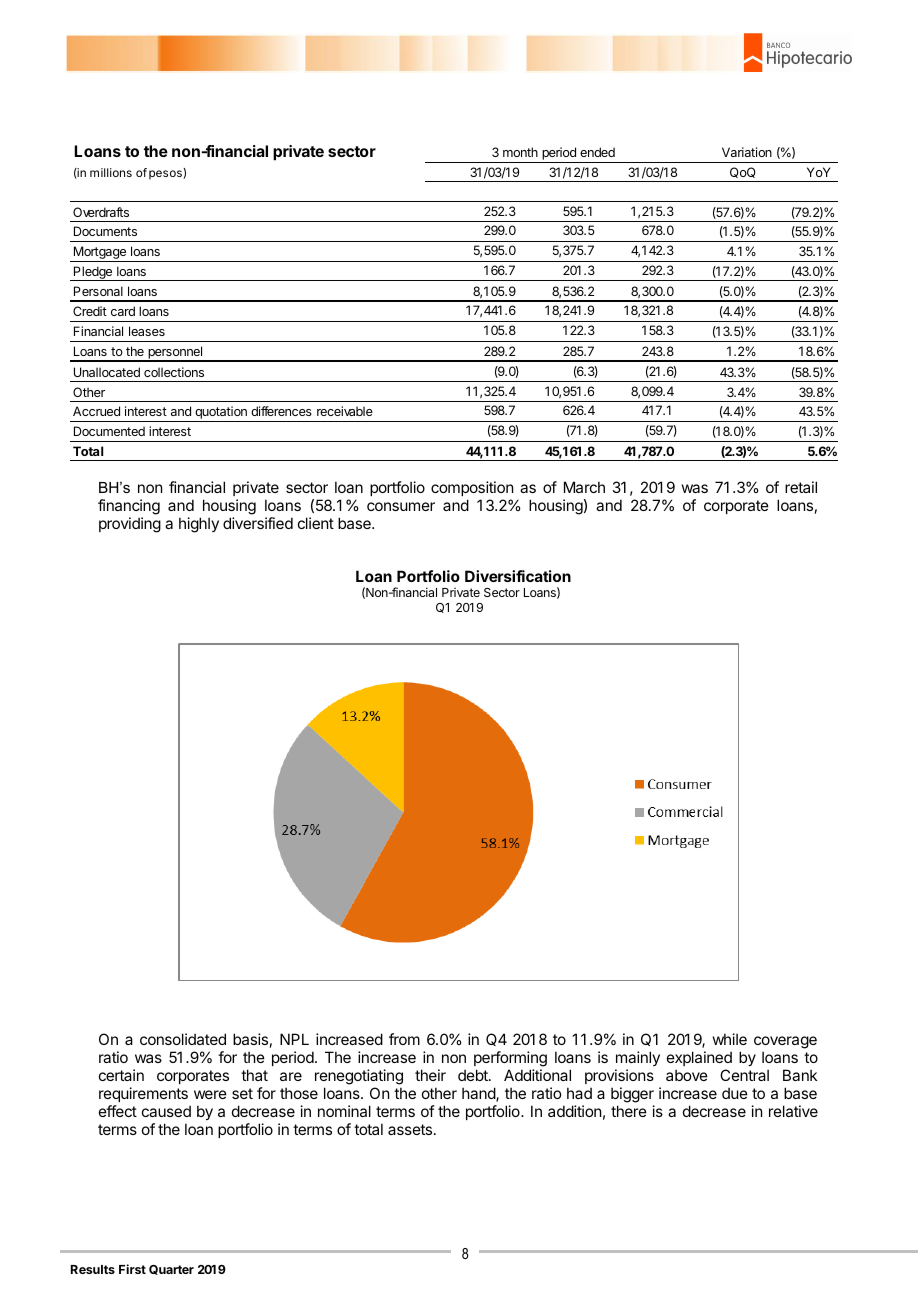 Image resolution: width=924 pixels, height=1308 pixels. I want to click on while, so click(730, 1039).
